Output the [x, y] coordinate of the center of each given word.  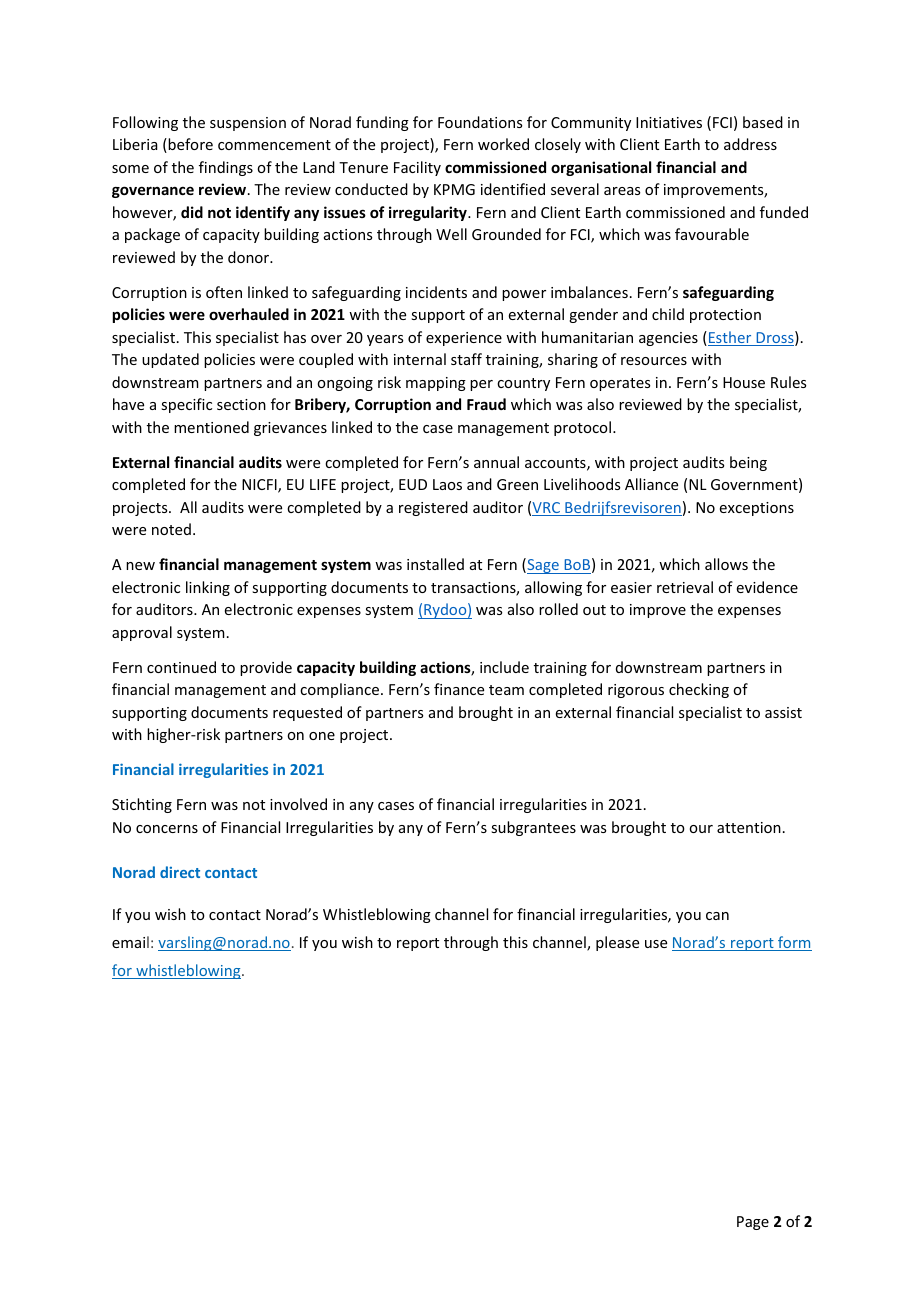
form [794, 943]
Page [753, 1223]
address [750, 144]
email [130, 942]
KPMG [454, 189]
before [189, 145]
